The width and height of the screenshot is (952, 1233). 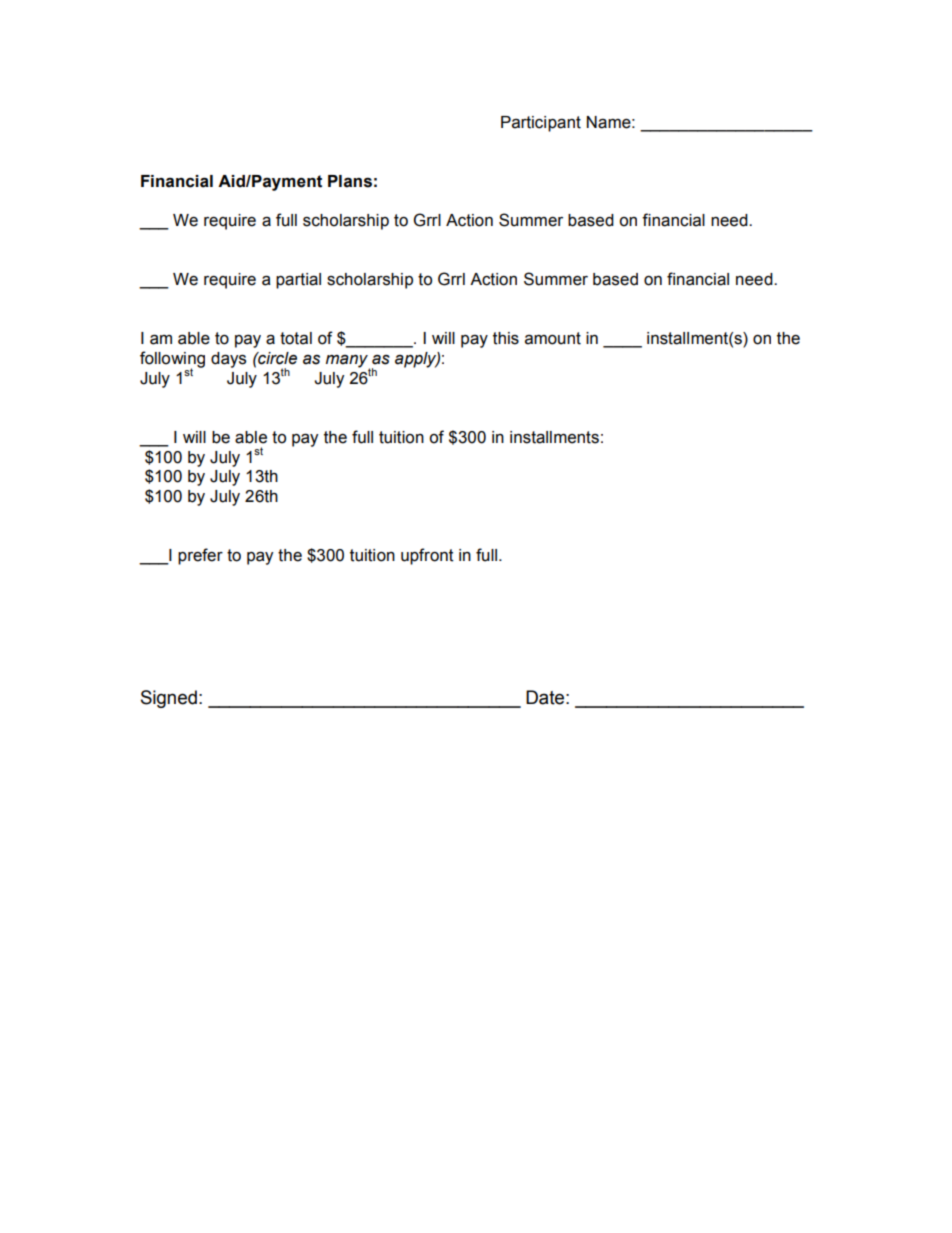 What do you see at coordinates (228, 360) in the screenshot?
I see `days` at bounding box center [228, 360].
